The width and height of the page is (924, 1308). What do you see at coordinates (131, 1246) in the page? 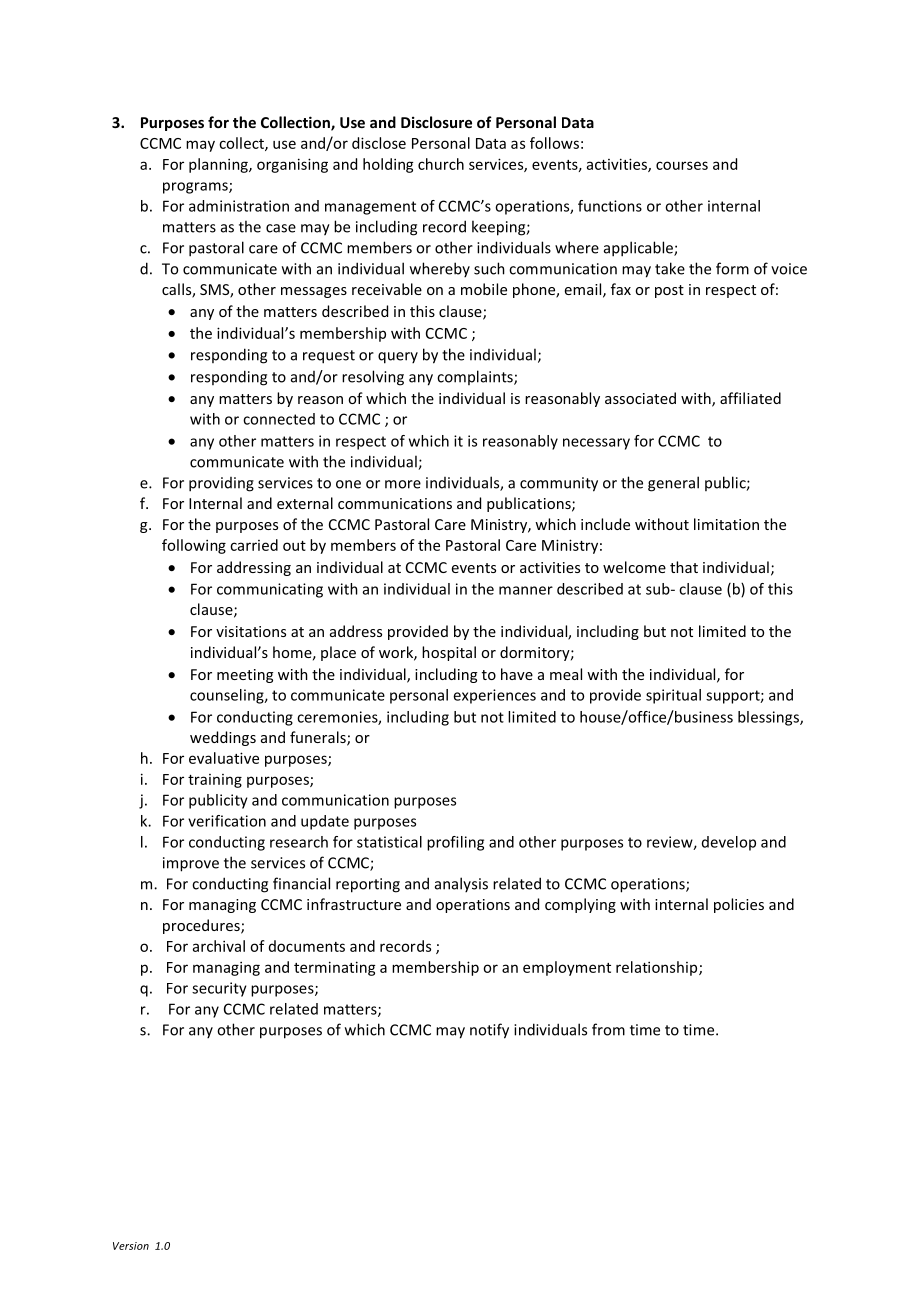
I see `Version` at bounding box center [131, 1246].
